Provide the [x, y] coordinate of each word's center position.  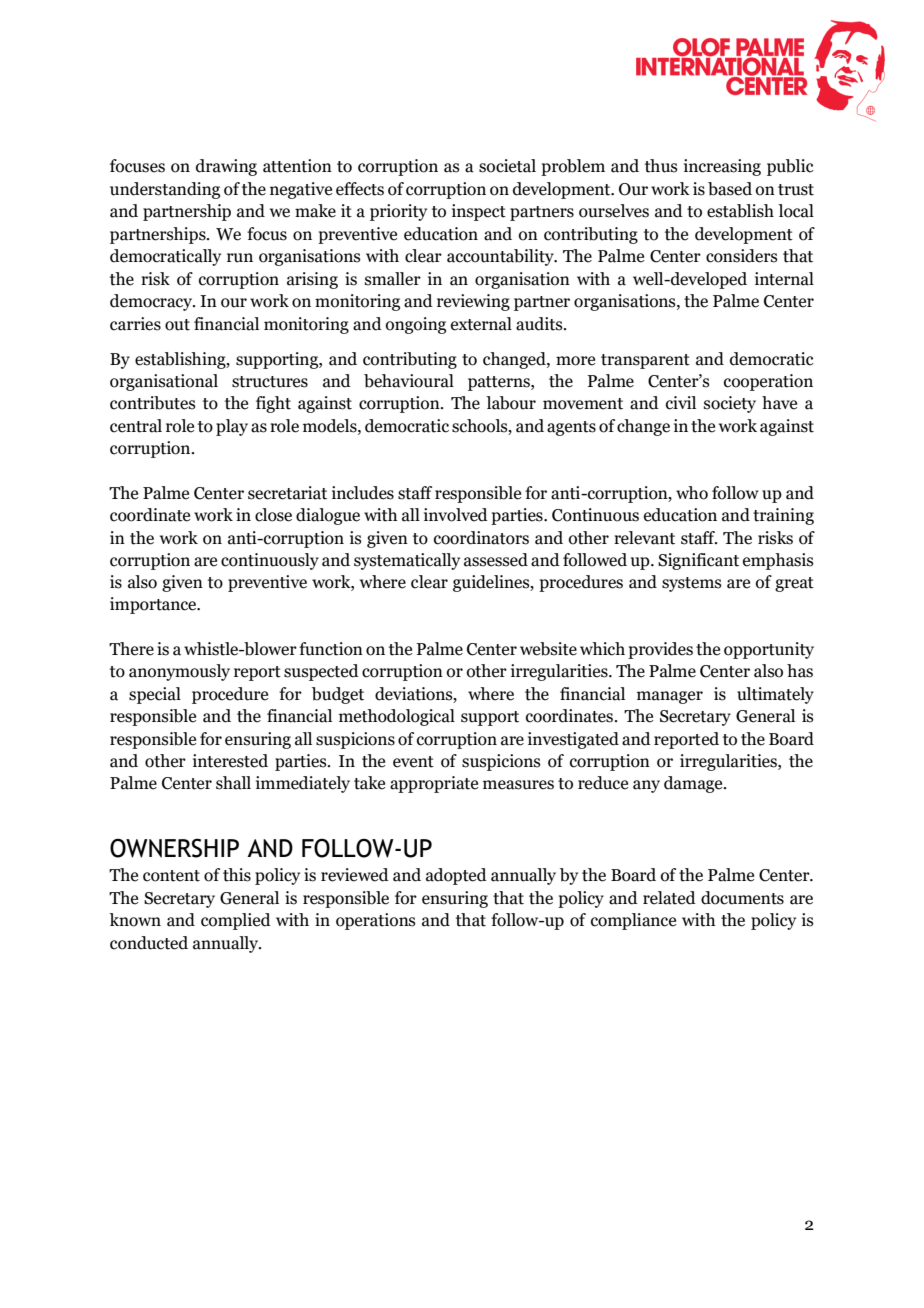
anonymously [179, 672]
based [730, 189]
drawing [226, 167]
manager [670, 697]
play [232, 427]
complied [236, 921]
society [730, 404]
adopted [456, 876]
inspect [479, 212]
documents [742, 898]
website [548, 649]
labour [511, 403]
